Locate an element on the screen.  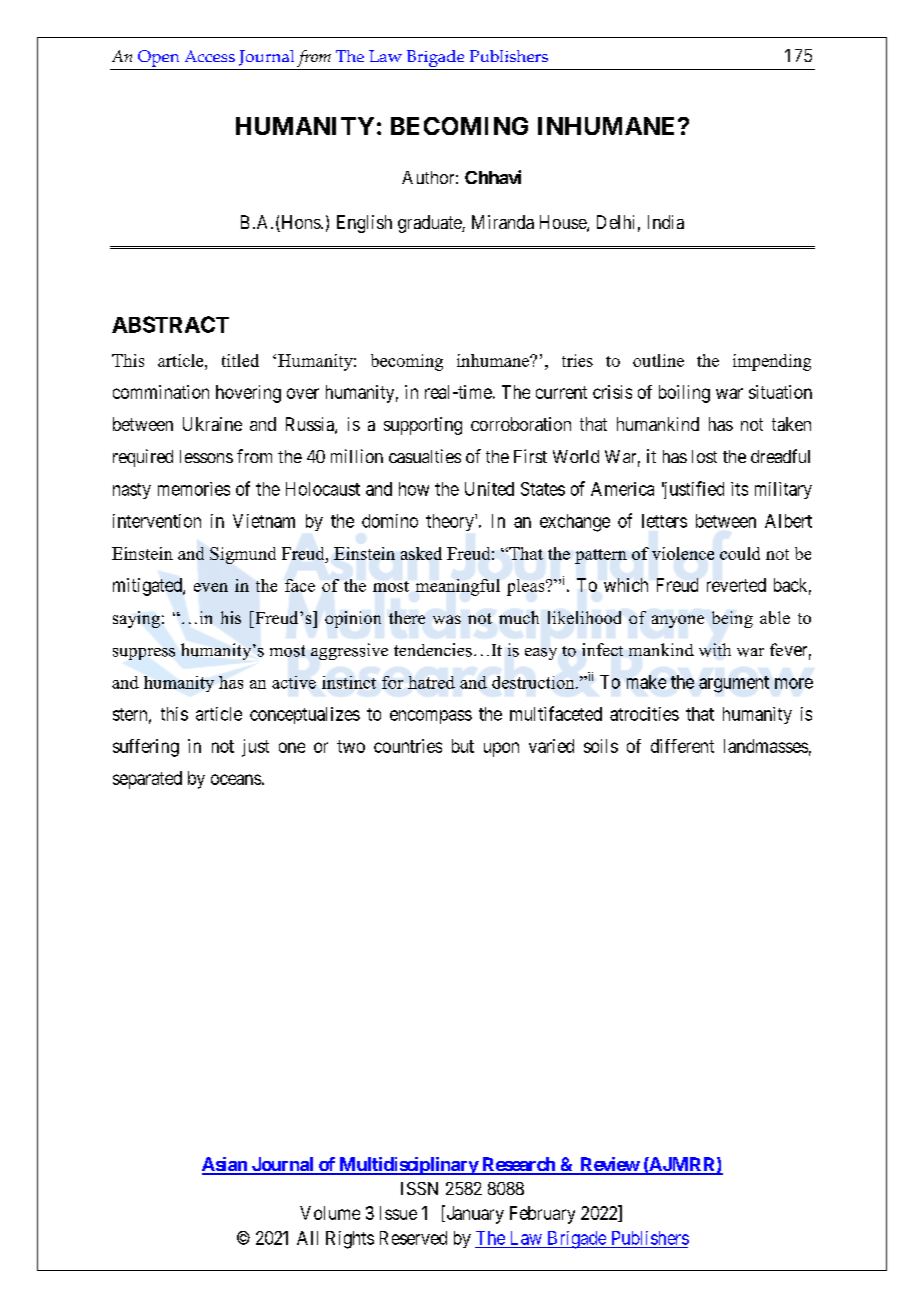
lost is located at coordinates (704, 456).
